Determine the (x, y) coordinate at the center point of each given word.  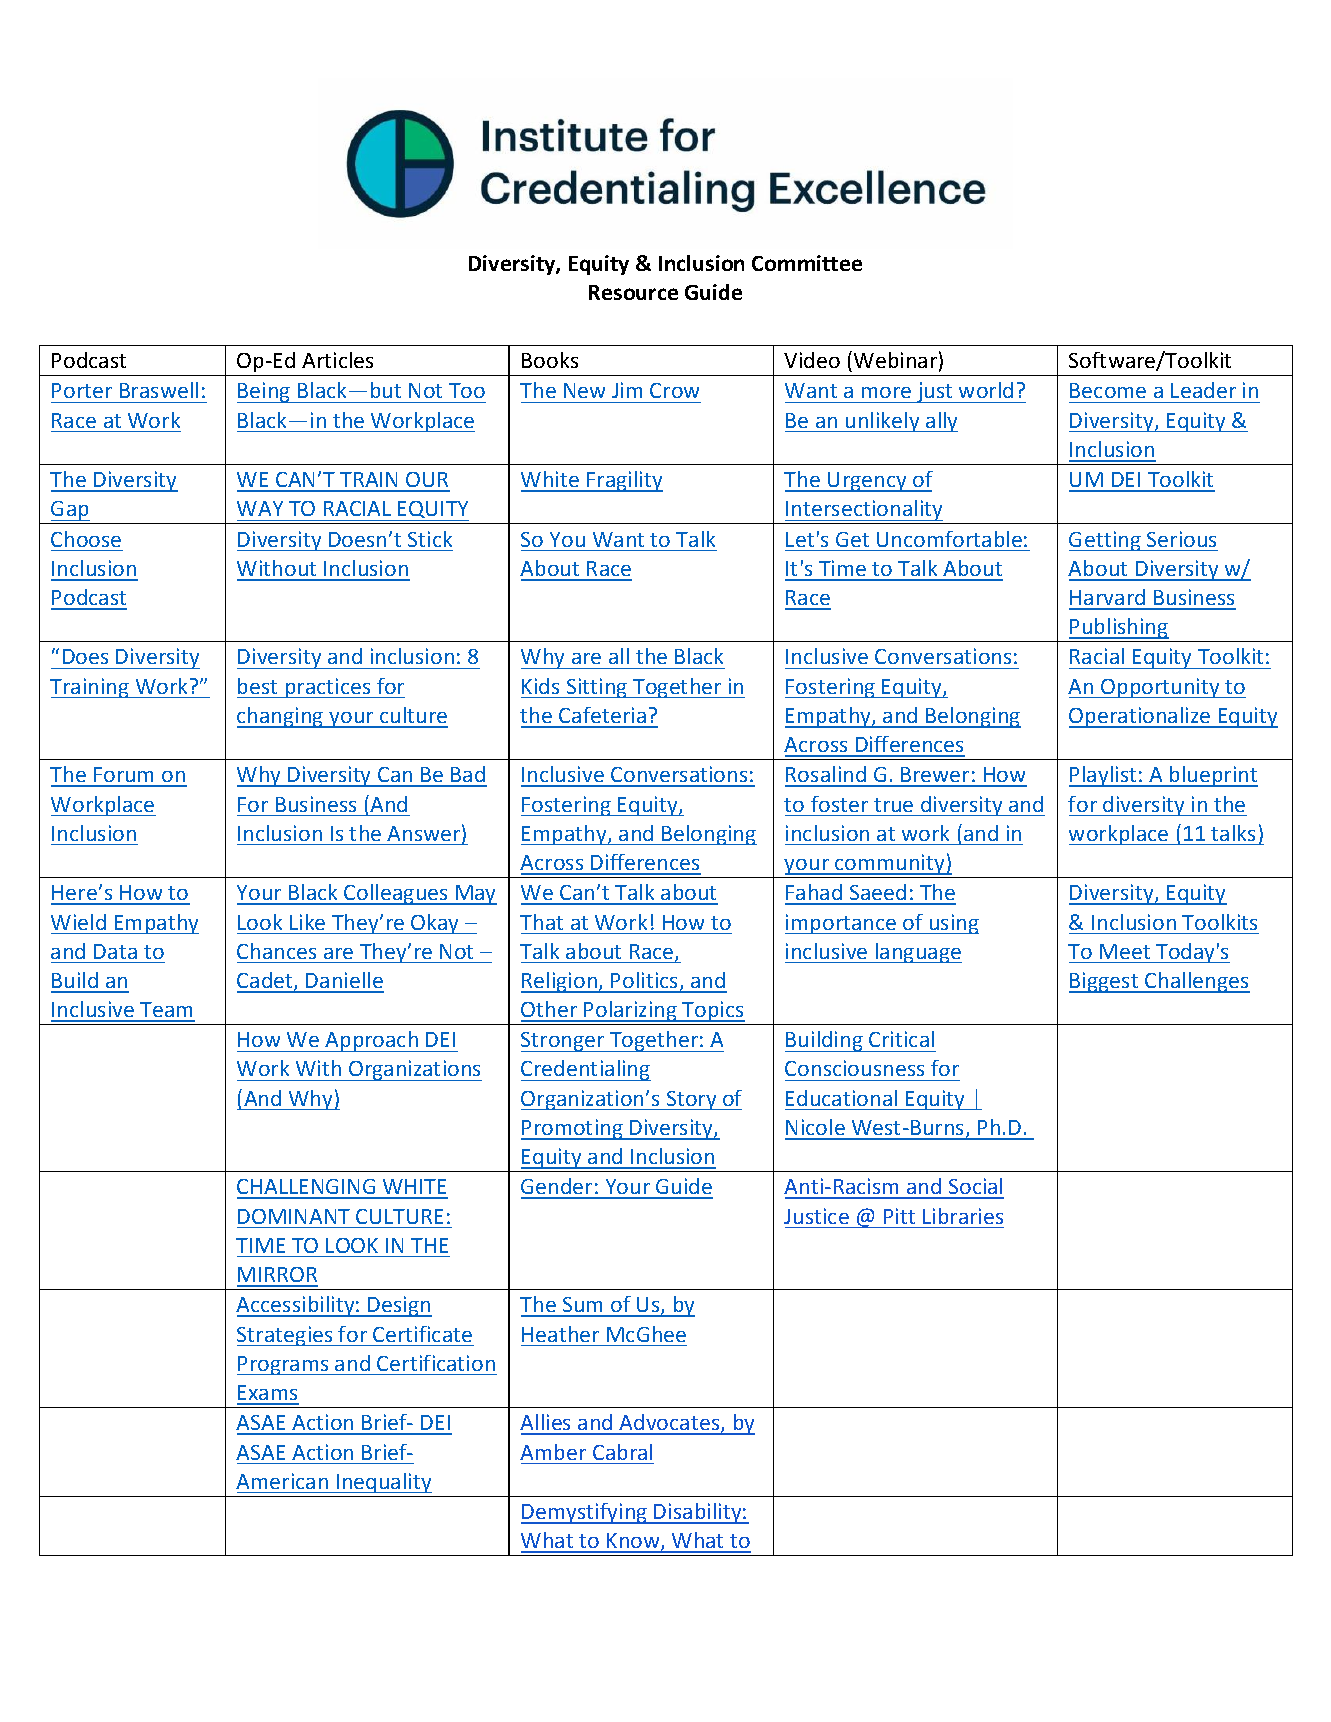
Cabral (622, 1452)
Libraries (963, 1216)
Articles (337, 360)
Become (1108, 390)
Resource (633, 292)
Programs (284, 1365)
